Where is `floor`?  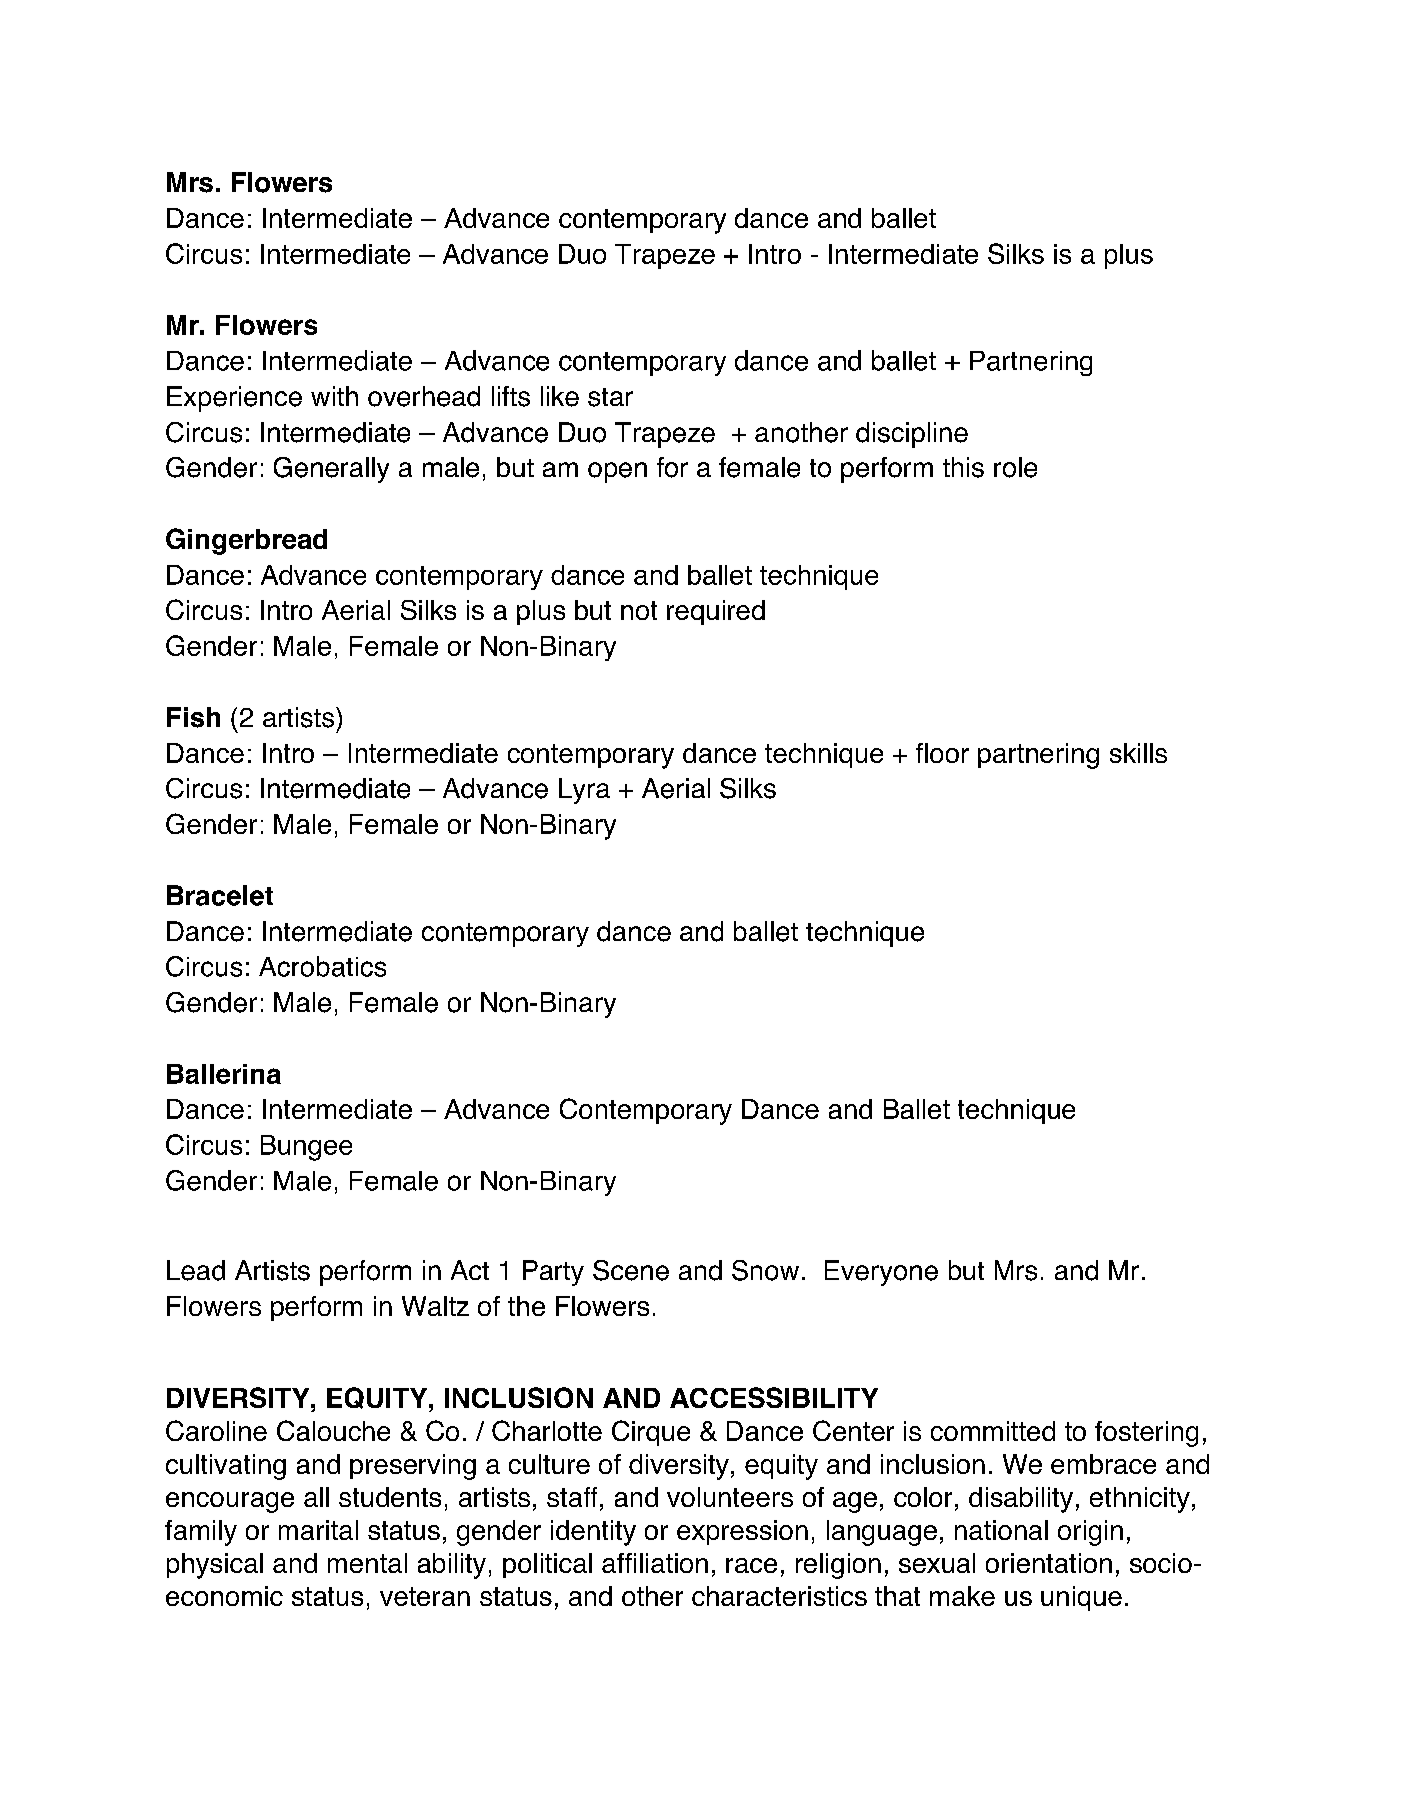 floor is located at coordinates (942, 753).
